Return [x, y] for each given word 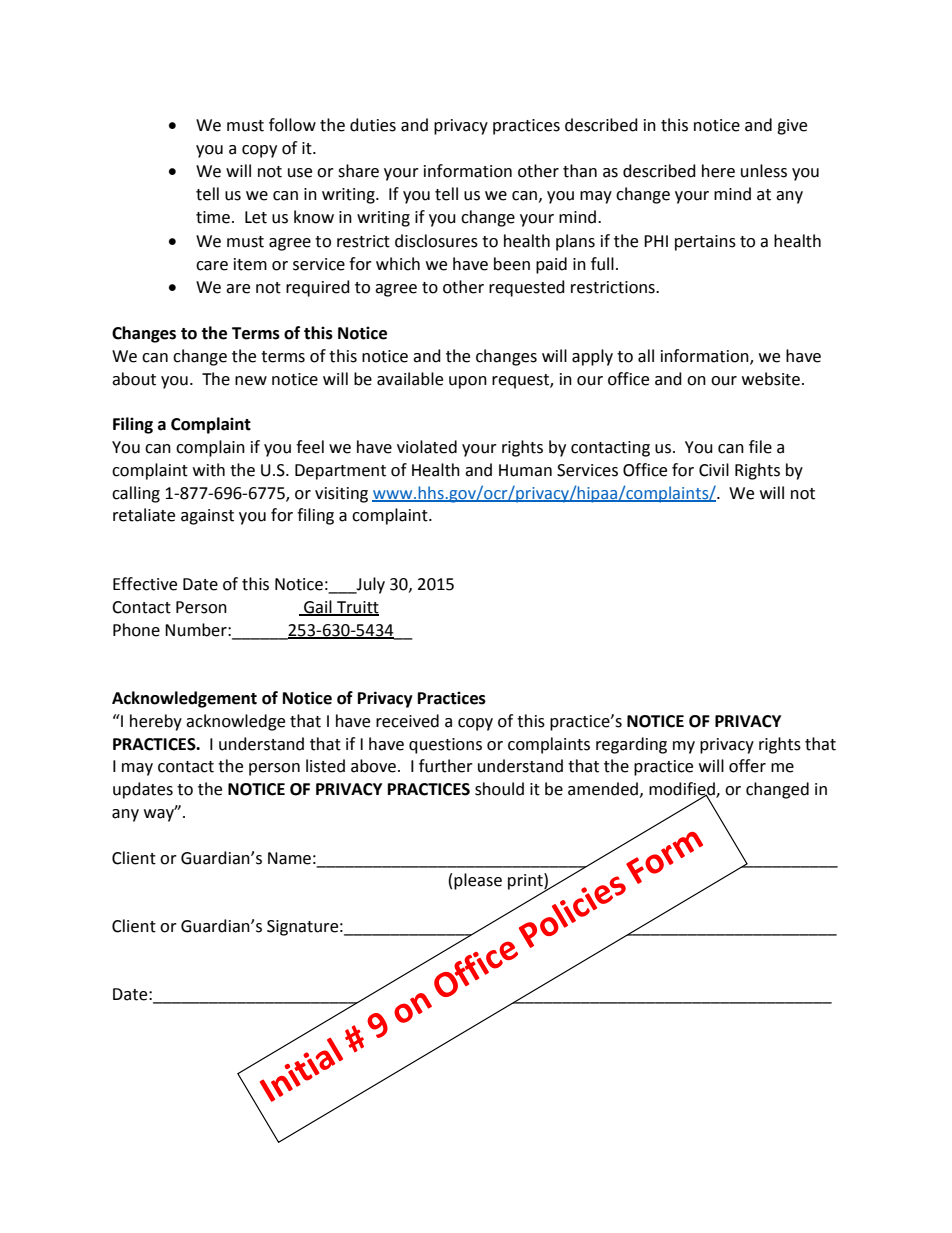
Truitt [357, 608]
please [478, 881]
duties [373, 125]
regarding [631, 745]
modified [683, 790]
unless [764, 171]
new [251, 381]
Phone [136, 630]
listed [325, 766]
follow [292, 125]
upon [468, 382]
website [772, 379]
